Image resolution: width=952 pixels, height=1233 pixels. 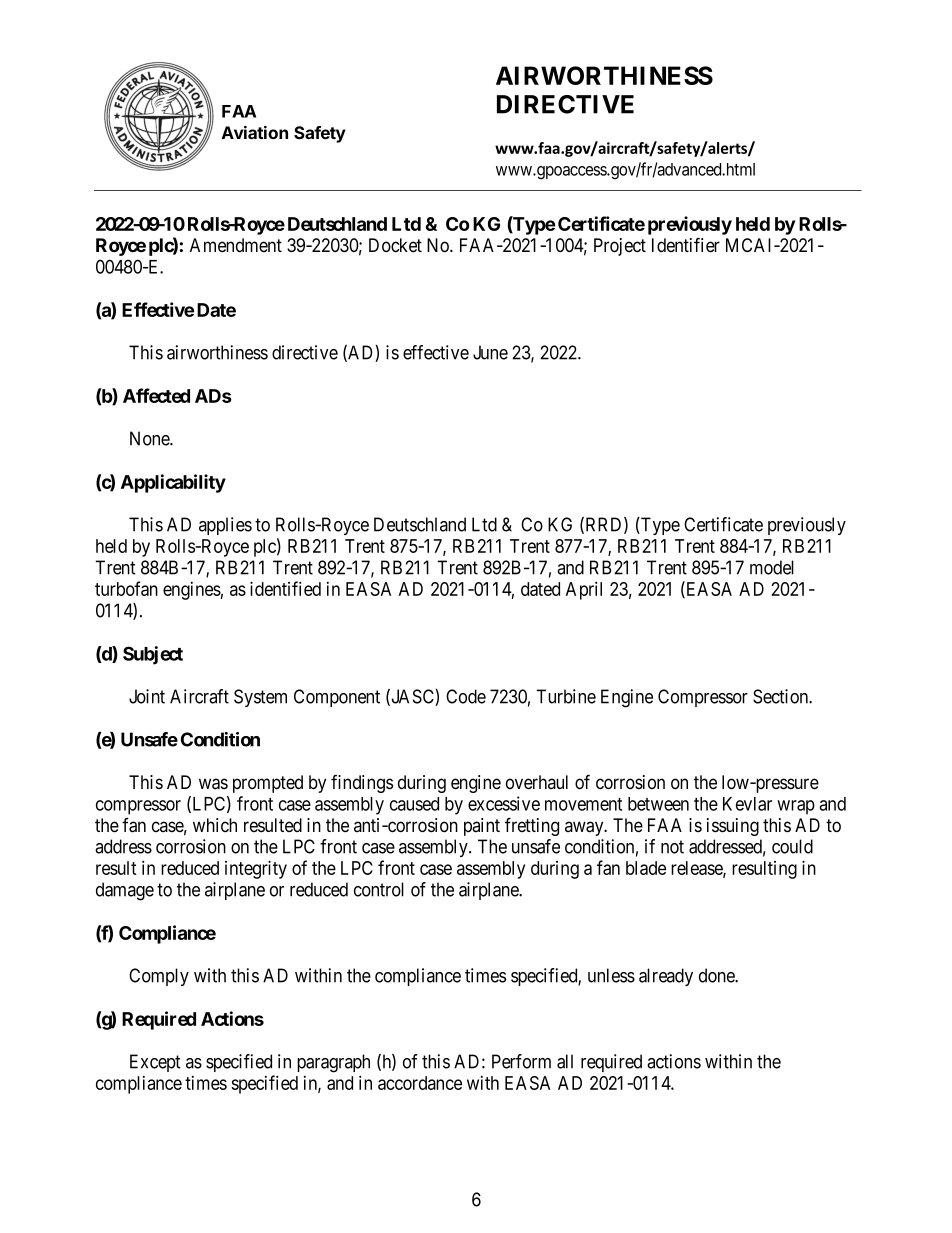 I want to click on which, so click(x=215, y=825).
